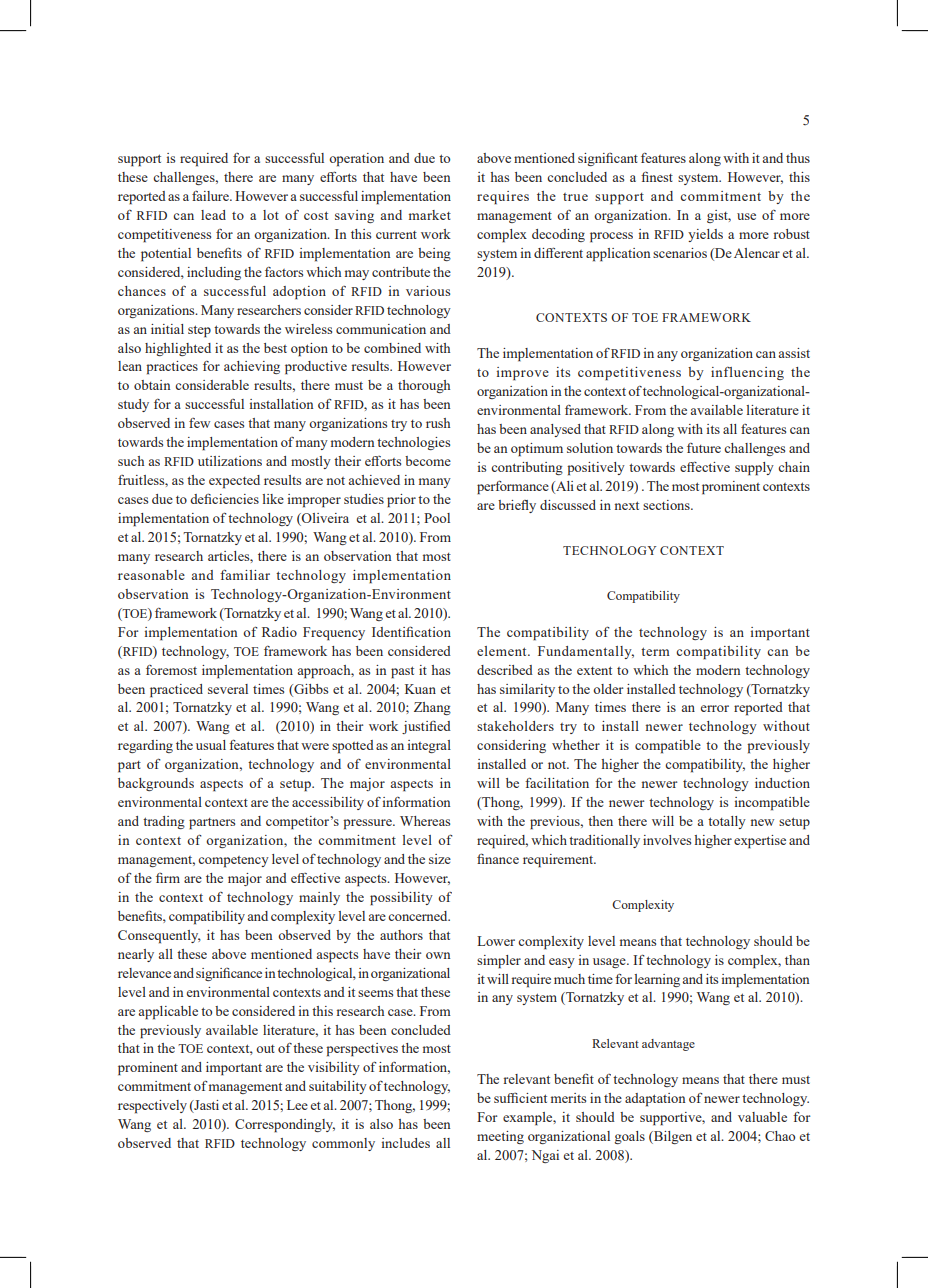 The height and width of the image is (1288, 928). What do you see at coordinates (496, 941) in the image?
I see `Lower` at bounding box center [496, 941].
